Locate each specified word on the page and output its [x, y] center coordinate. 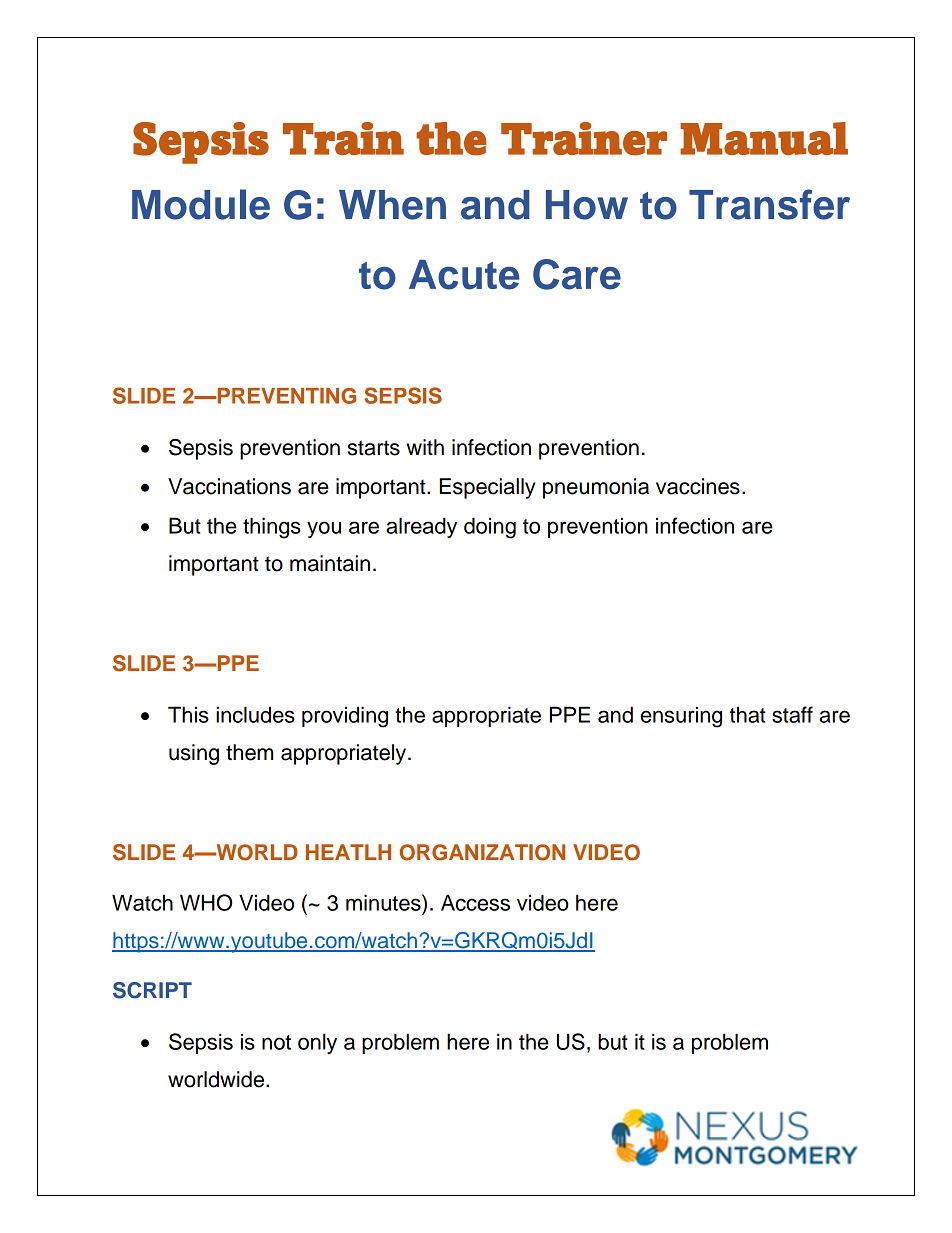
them [249, 752]
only [317, 1043]
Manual [764, 138]
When [392, 205]
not [276, 1042]
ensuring [681, 717]
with [425, 447]
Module [201, 204]
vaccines [698, 486]
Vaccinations [229, 486]
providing [345, 717]
